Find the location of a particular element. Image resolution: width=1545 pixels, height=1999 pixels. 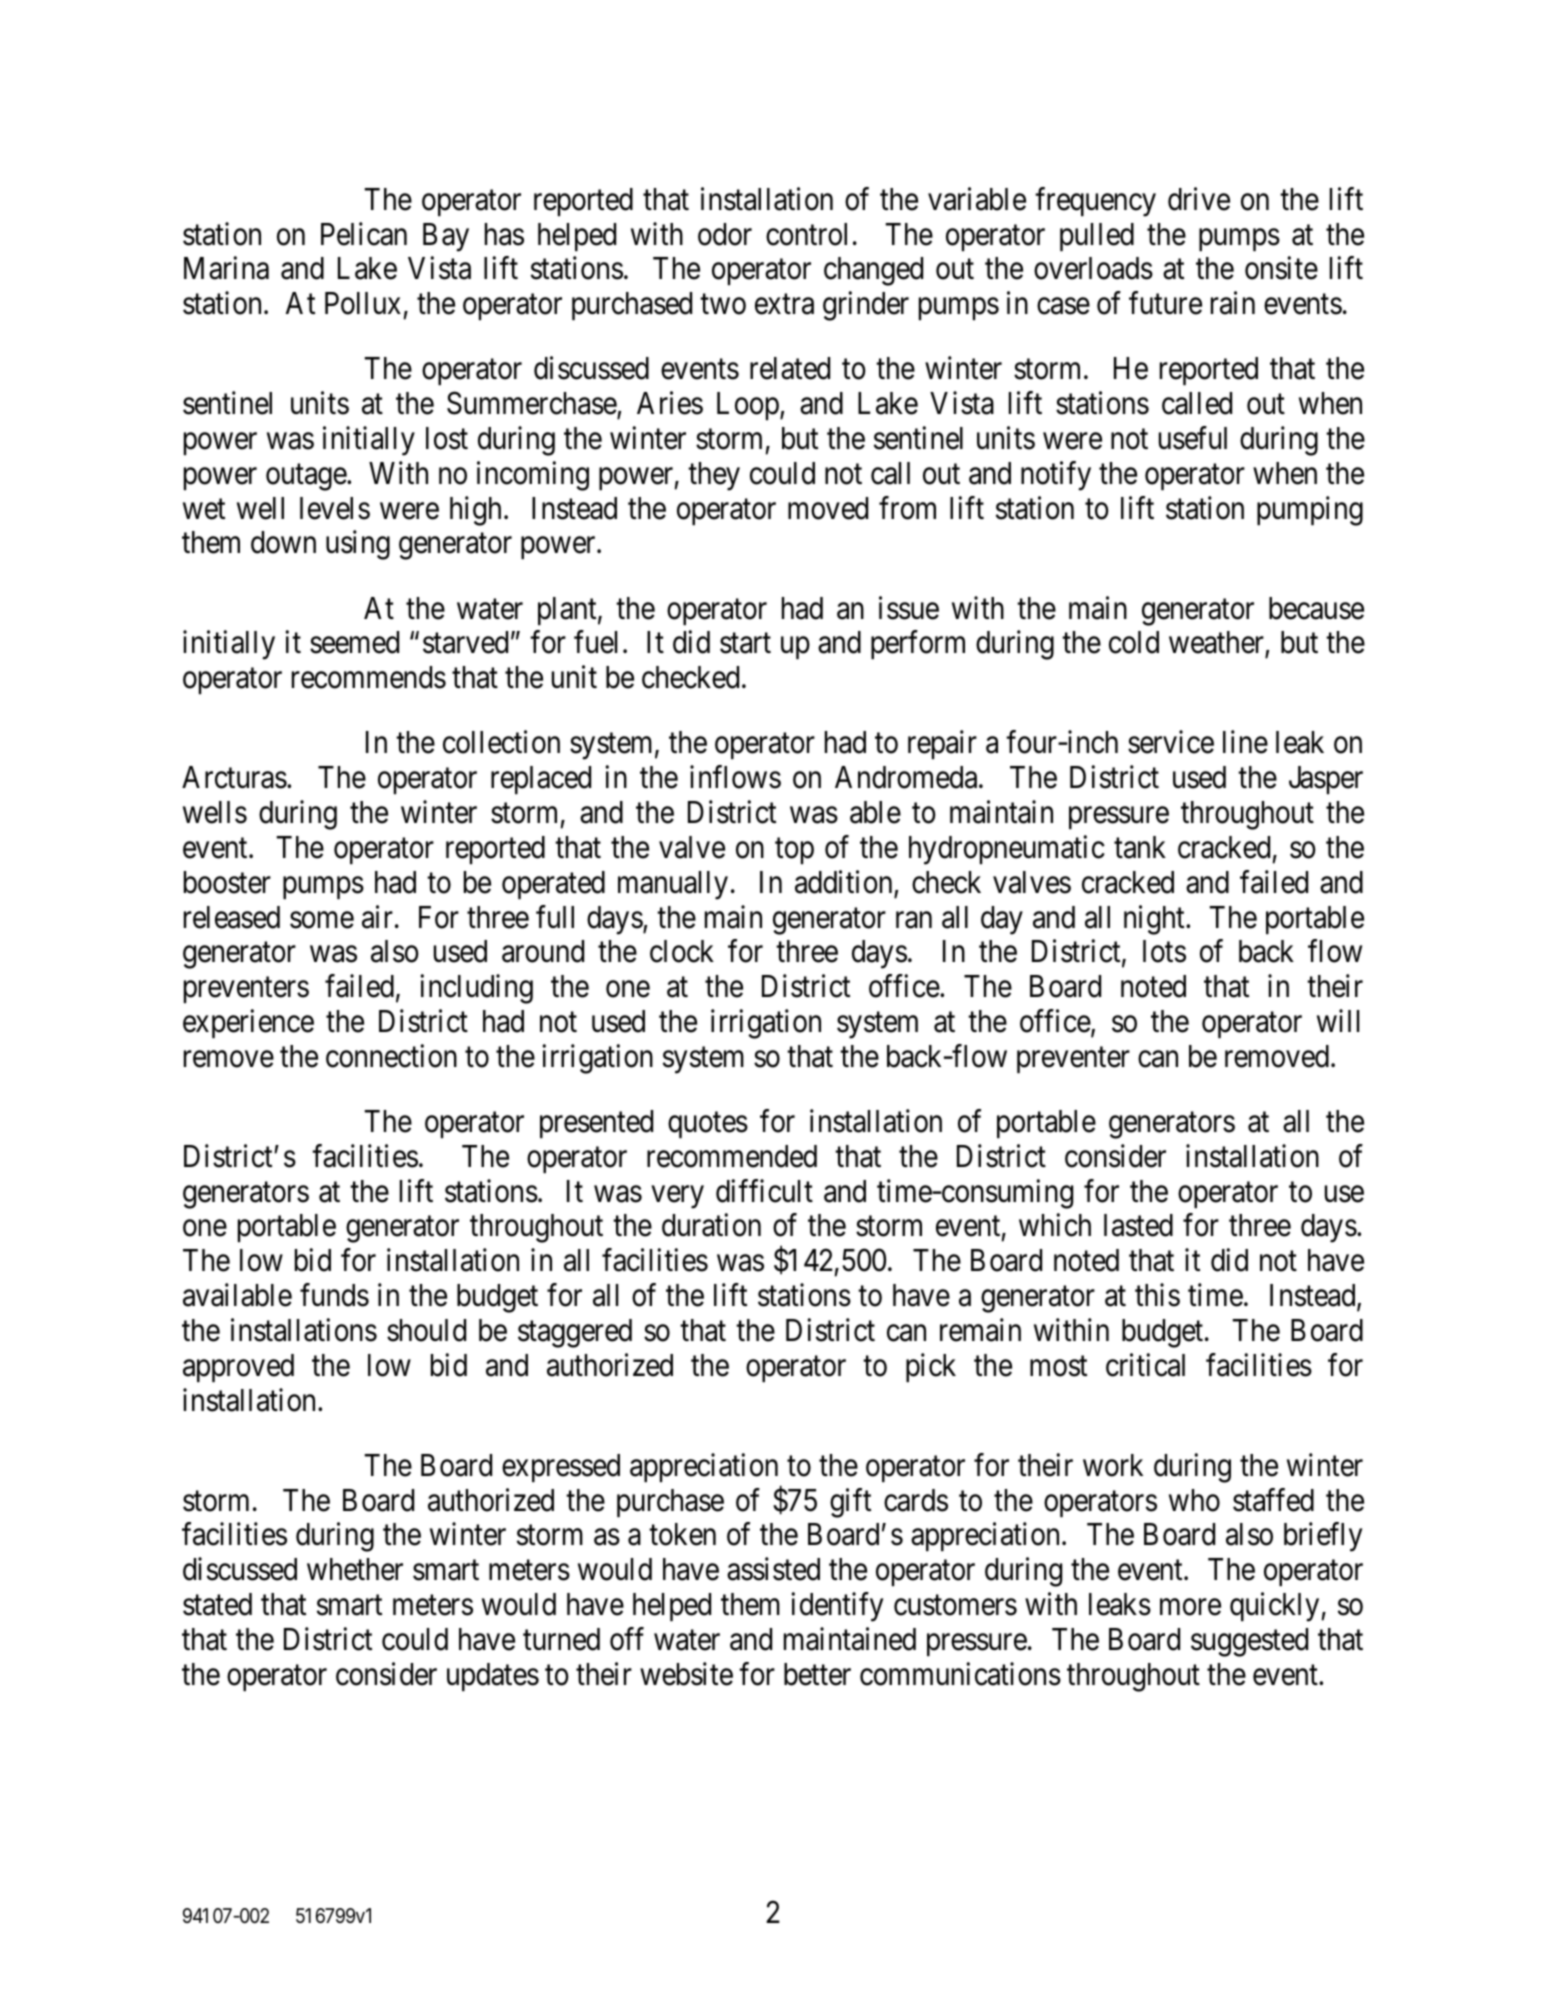

start is located at coordinates (745, 644).
